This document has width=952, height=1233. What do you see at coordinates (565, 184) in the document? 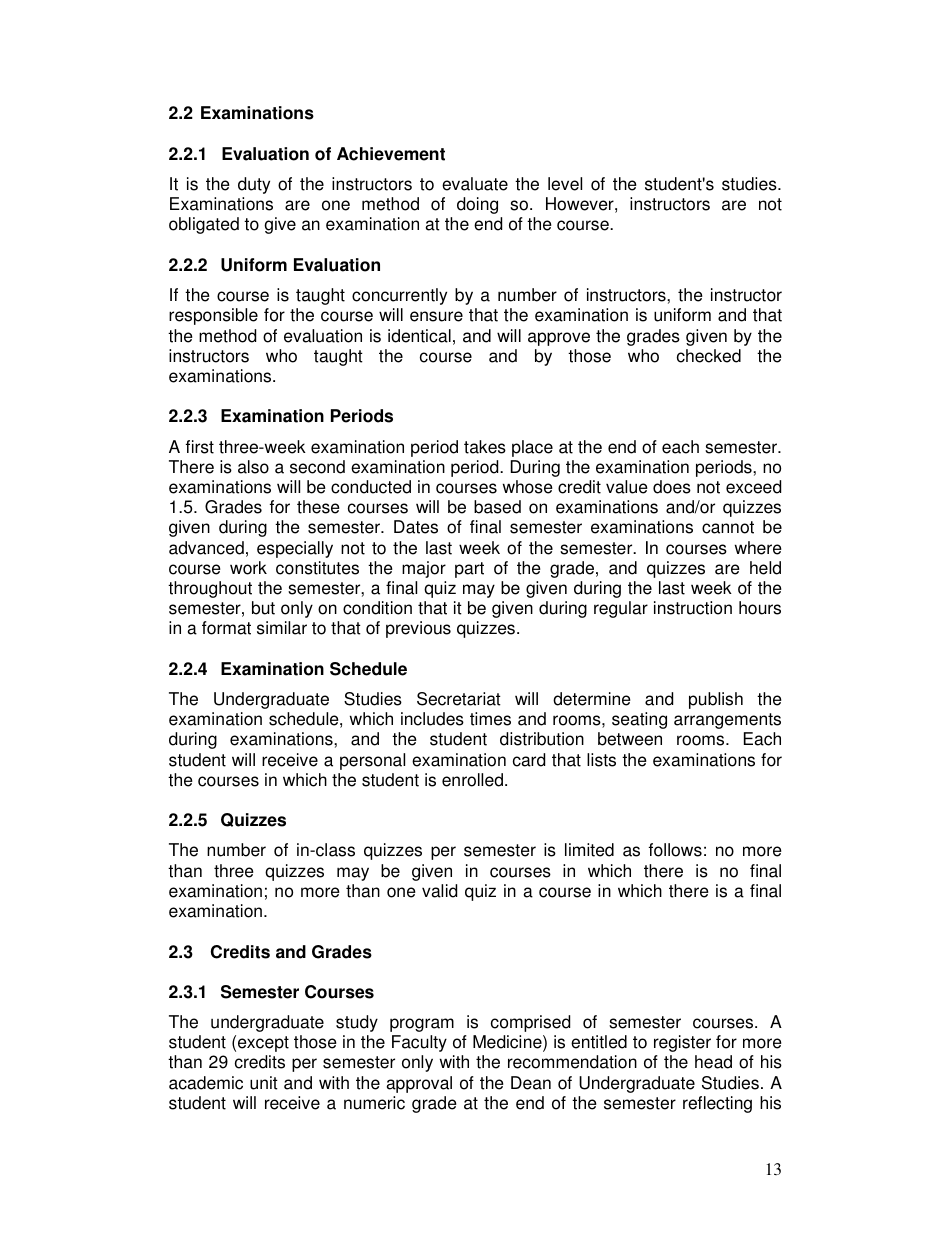
I see `level` at bounding box center [565, 184].
